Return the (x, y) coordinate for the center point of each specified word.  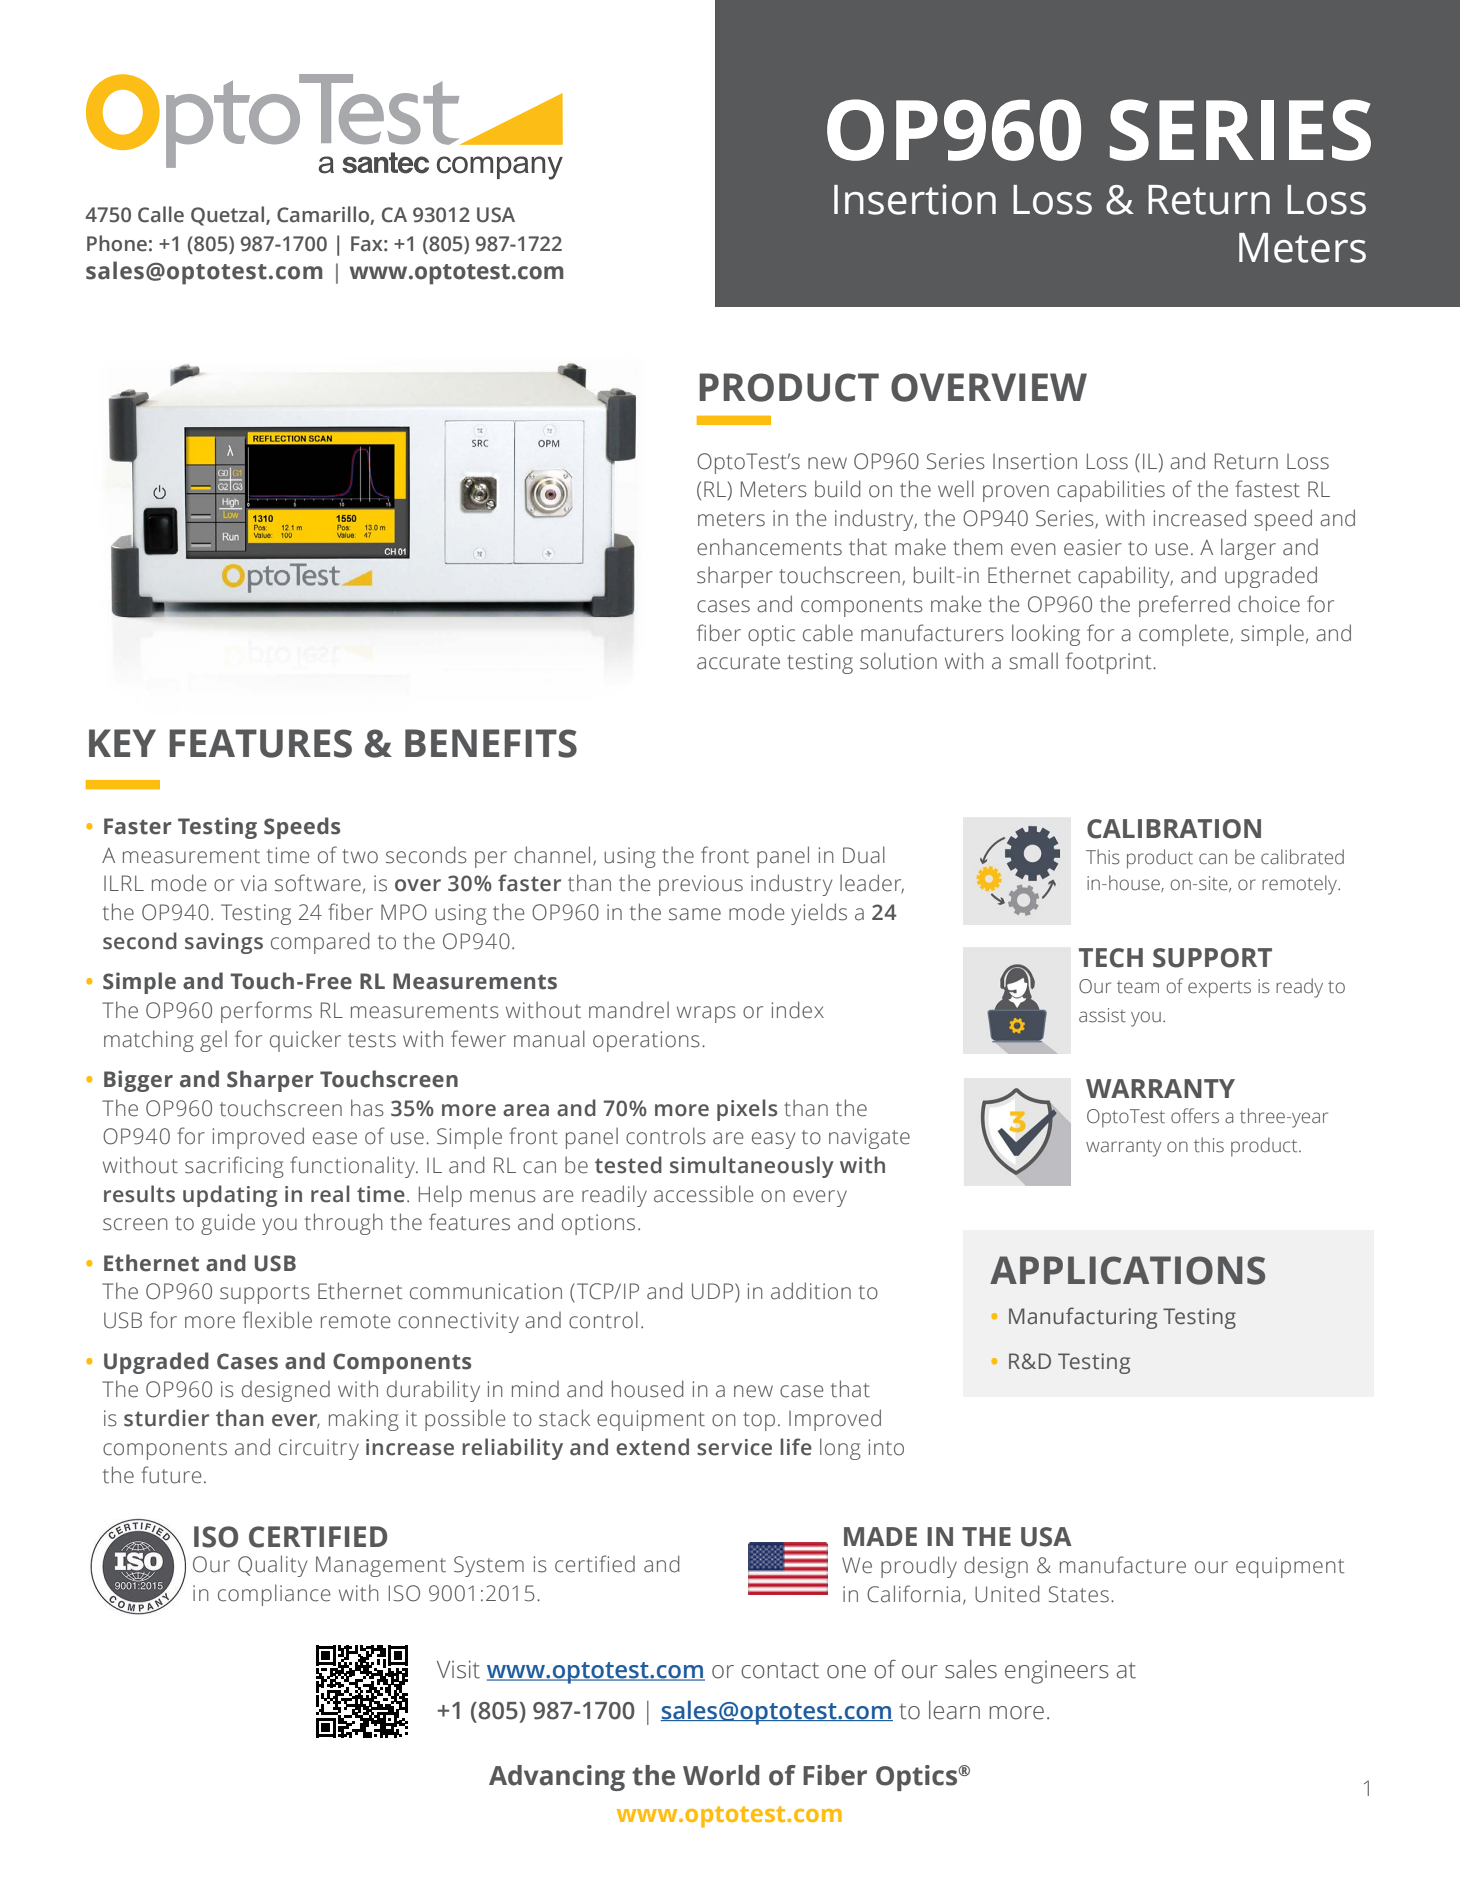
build (837, 489)
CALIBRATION (1174, 829)
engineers (1057, 1672)
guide (228, 1224)
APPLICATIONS (1127, 1270)
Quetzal (229, 216)
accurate (738, 662)
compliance (274, 1595)
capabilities (1111, 491)
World (721, 1775)
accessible (703, 1194)
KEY (122, 743)
